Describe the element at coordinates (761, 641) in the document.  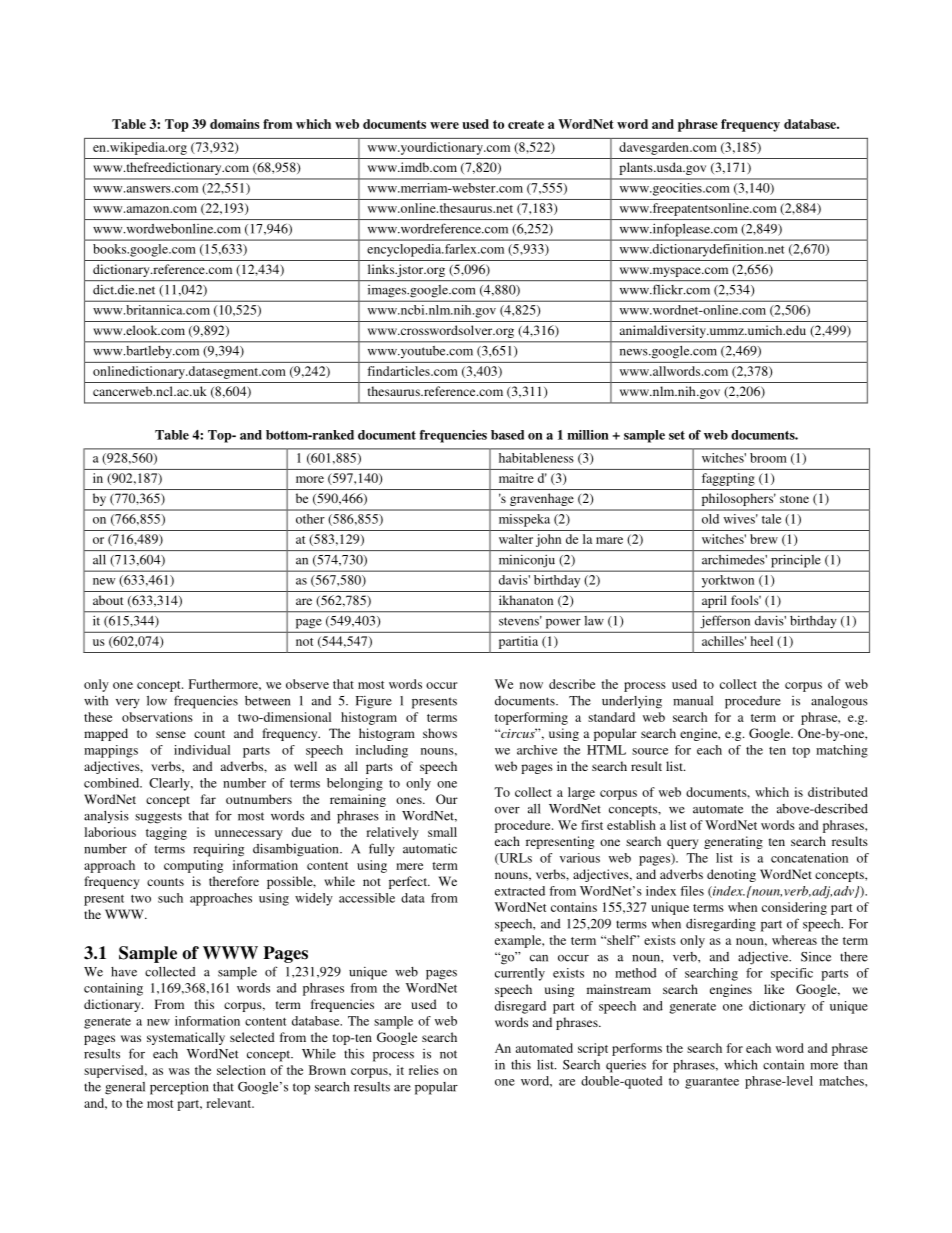
I see `heel` at that location.
